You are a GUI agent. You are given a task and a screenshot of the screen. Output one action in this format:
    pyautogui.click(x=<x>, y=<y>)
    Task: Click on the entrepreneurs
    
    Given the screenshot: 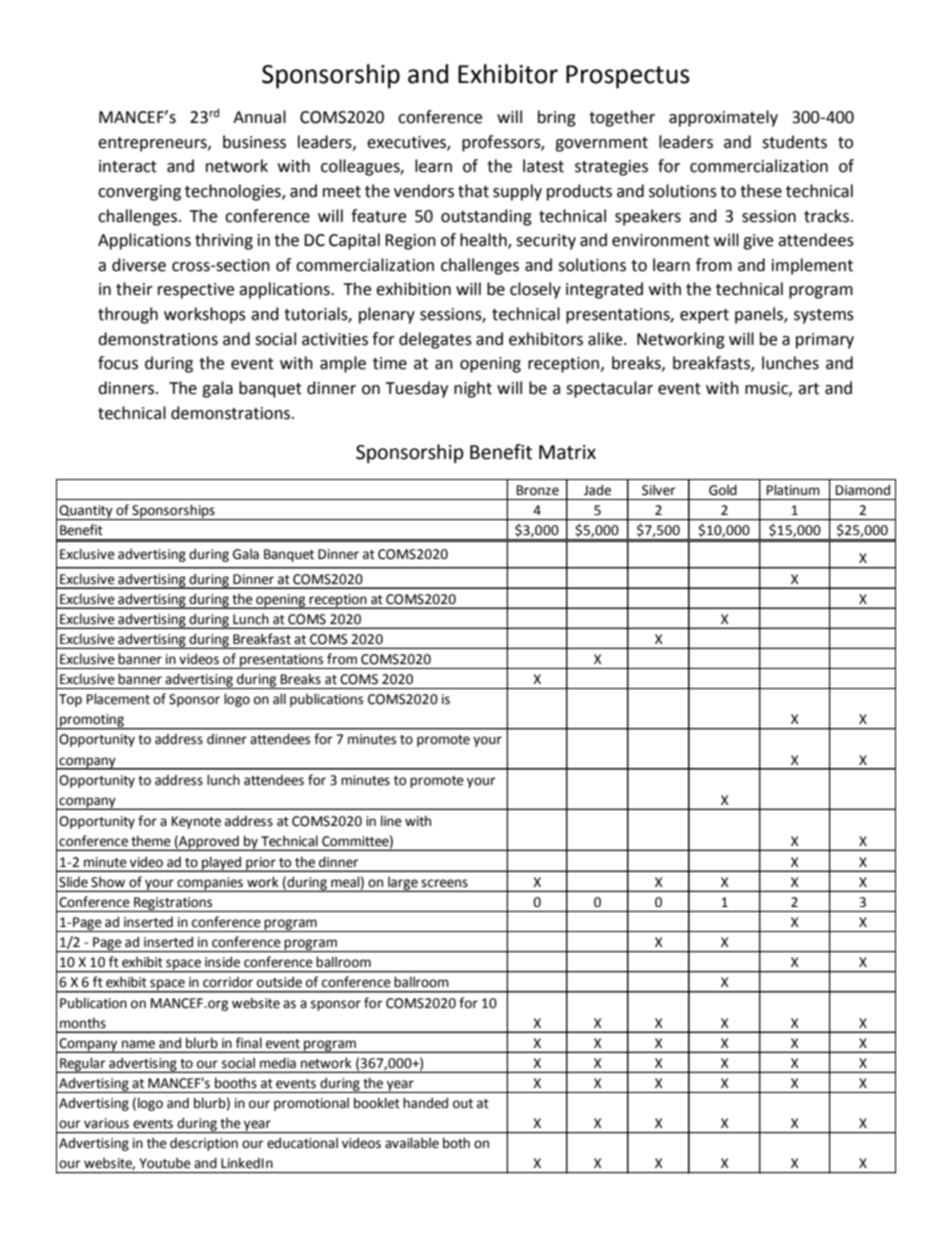 What is the action you would take?
    pyautogui.click(x=153, y=144)
